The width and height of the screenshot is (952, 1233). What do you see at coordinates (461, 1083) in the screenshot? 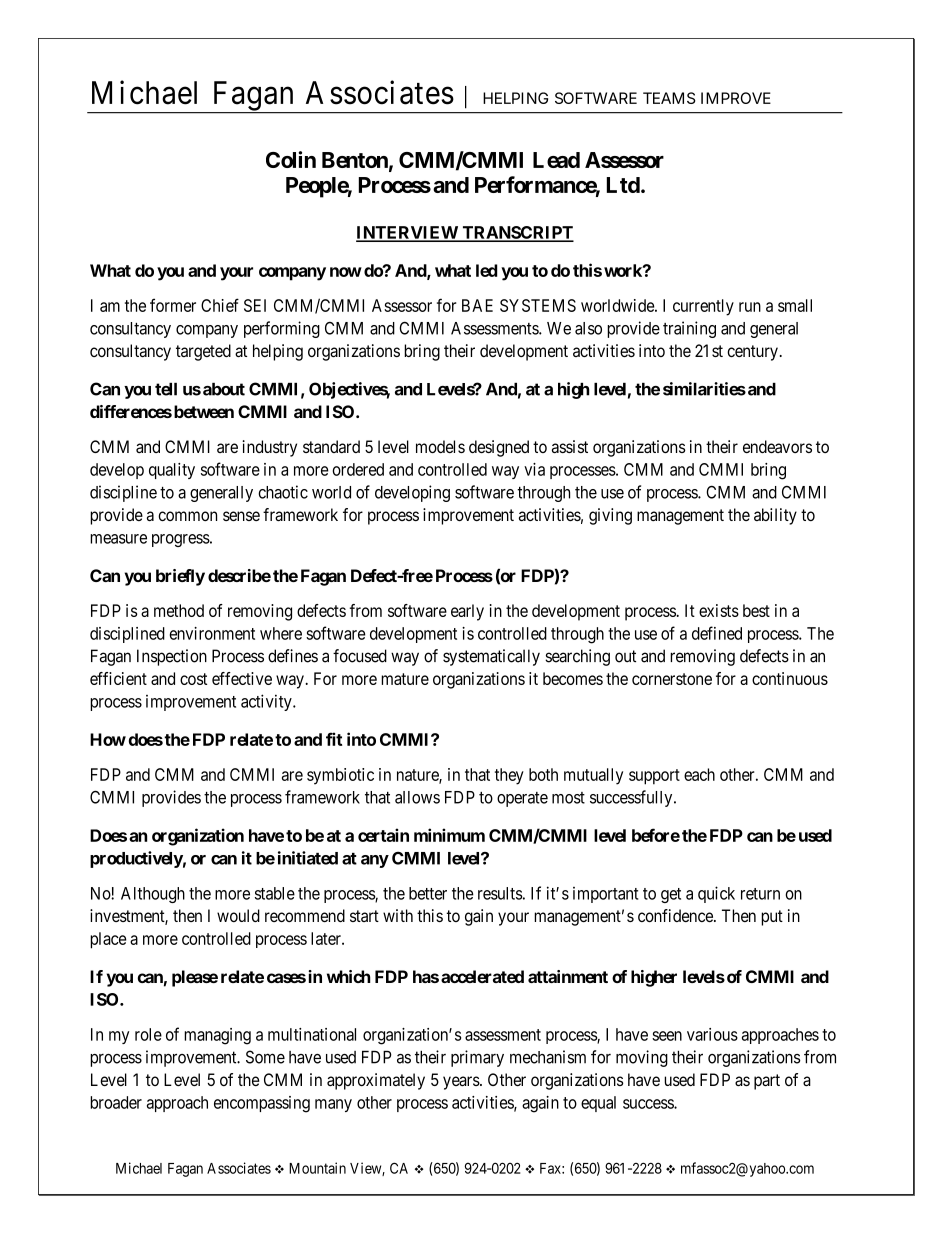
I see `years` at bounding box center [461, 1083].
